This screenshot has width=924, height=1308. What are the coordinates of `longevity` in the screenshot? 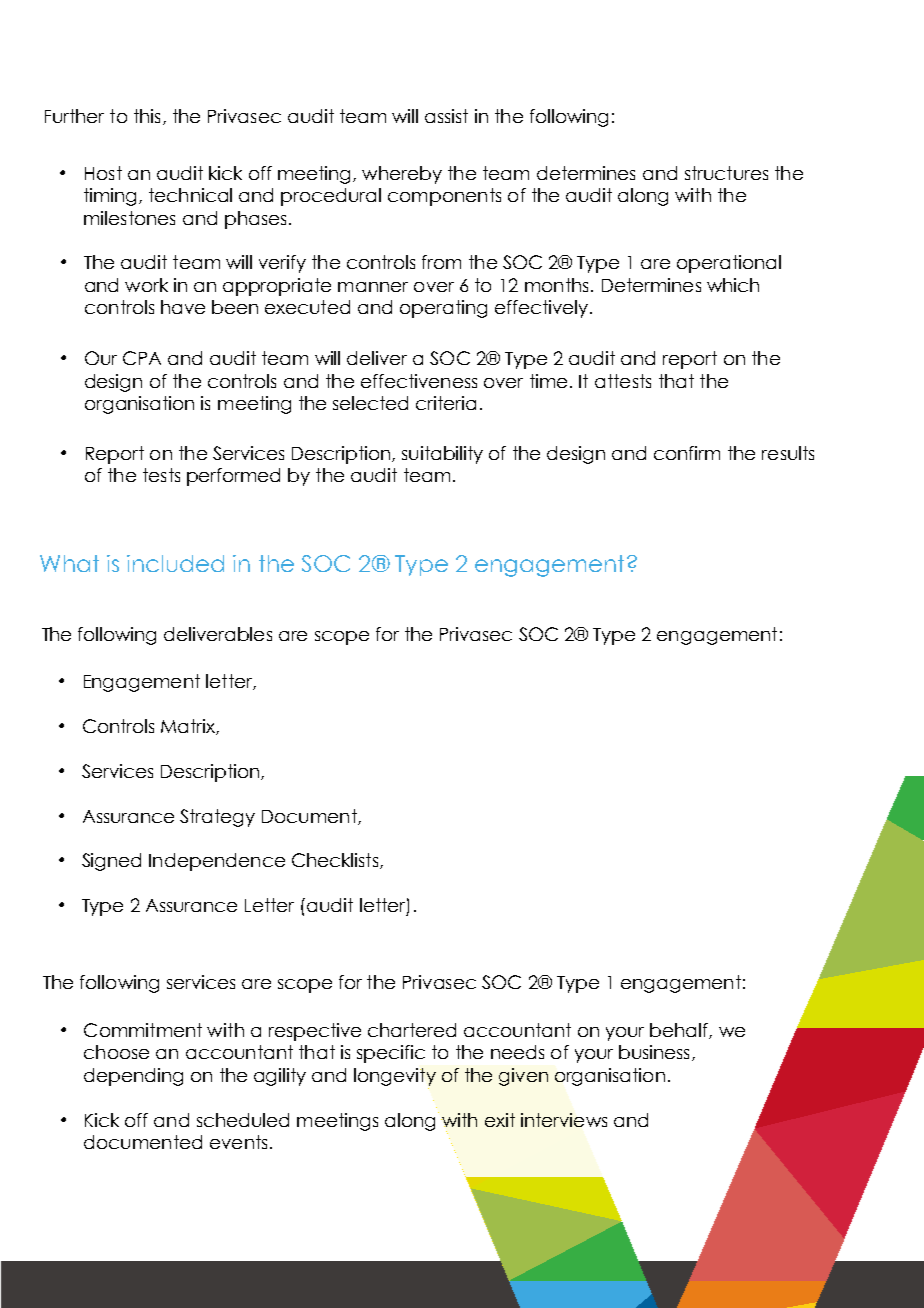 It's located at (395, 1077).
